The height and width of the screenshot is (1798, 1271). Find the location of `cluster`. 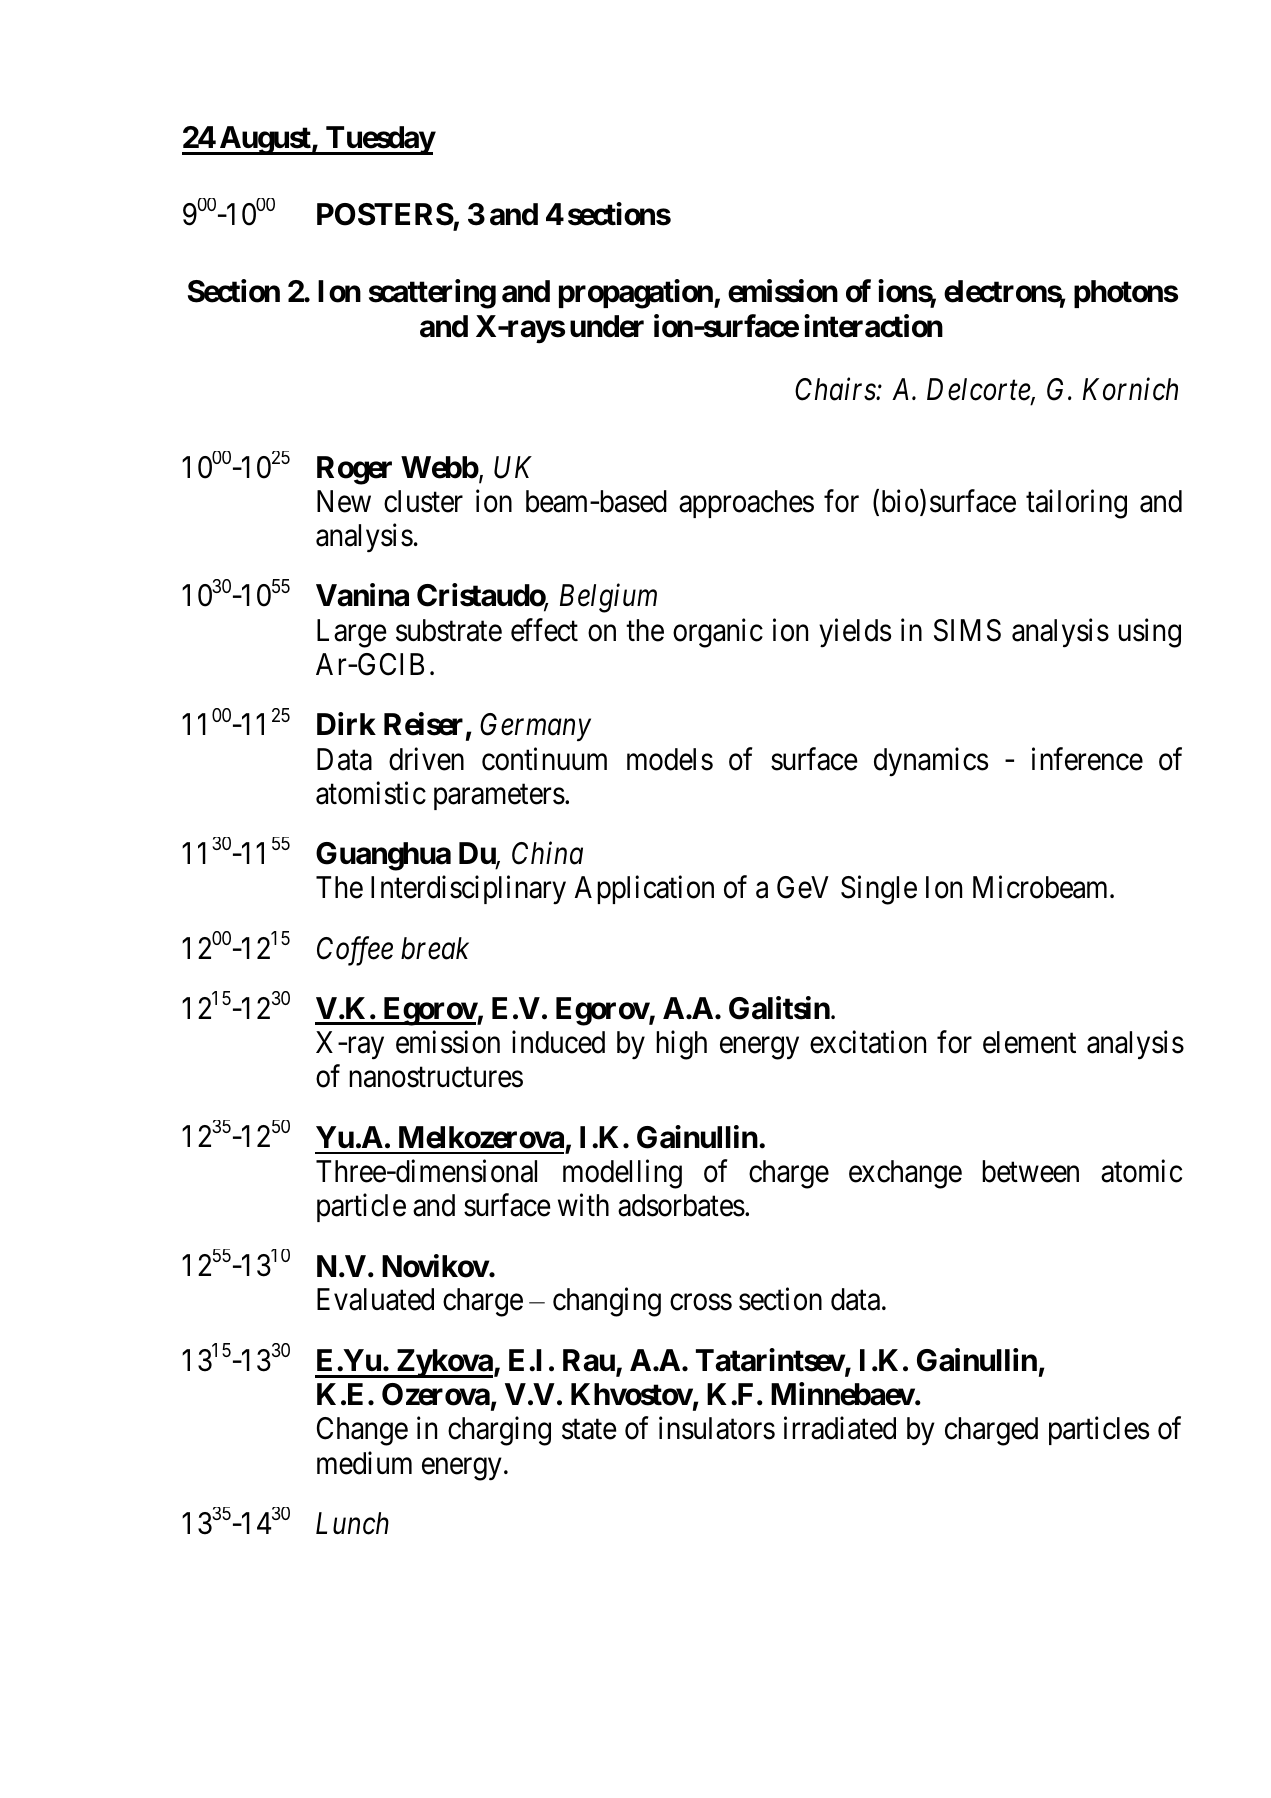

cluster is located at coordinates (423, 501).
